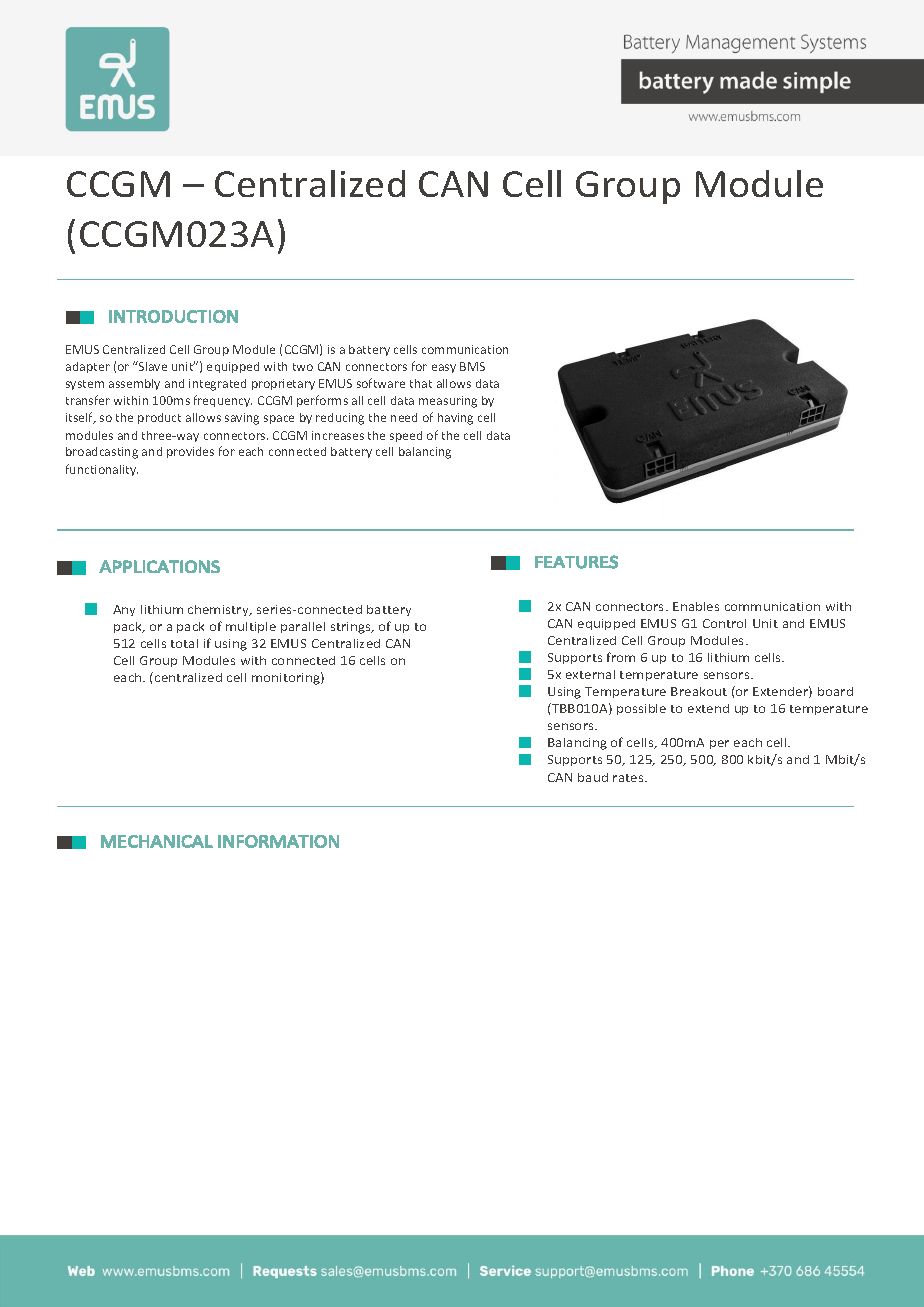  What do you see at coordinates (124, 610) in the image?
I see `Any` at bounding box center [124, 610].
